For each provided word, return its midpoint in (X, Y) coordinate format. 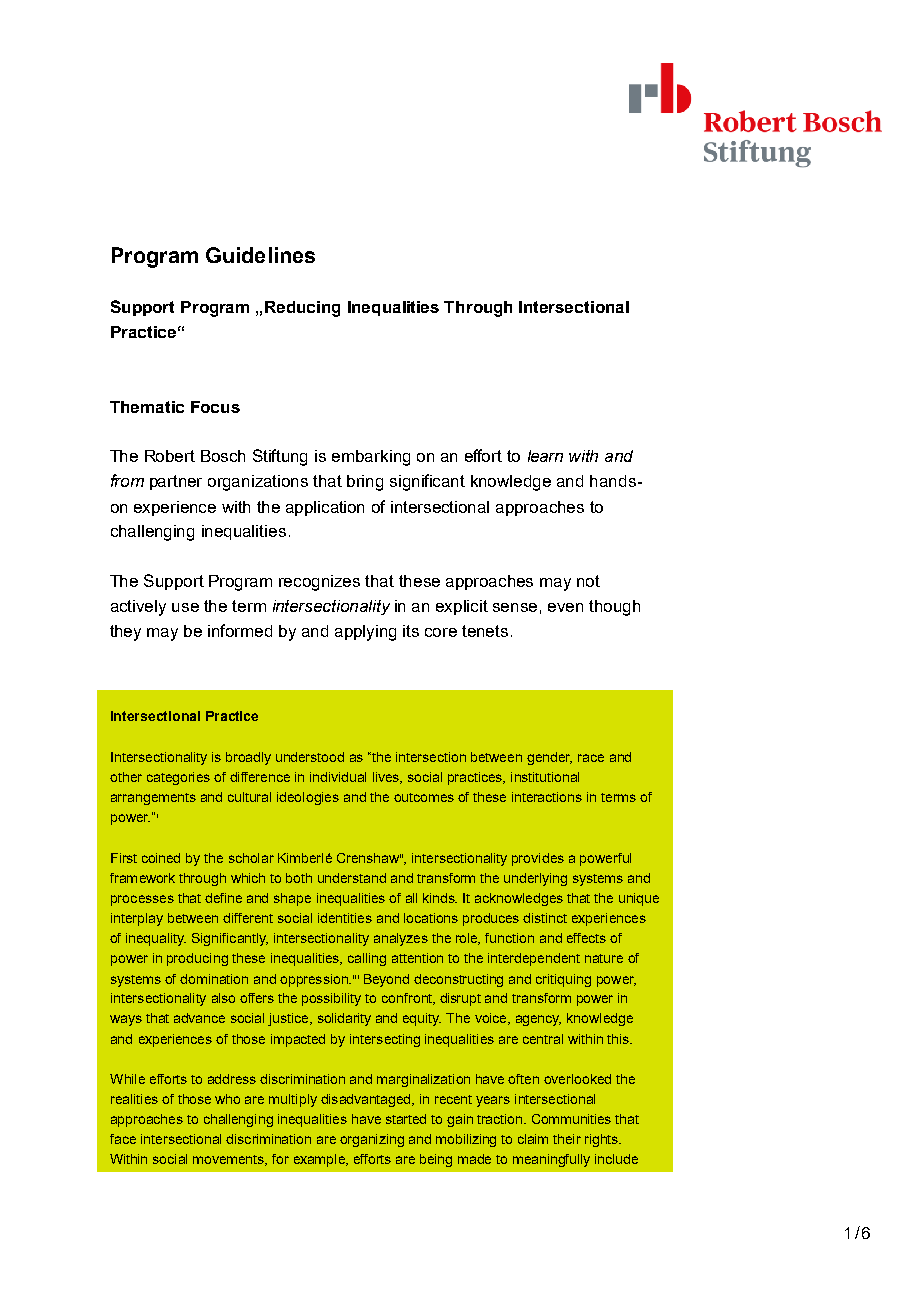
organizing (372, 1140)
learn (545, 456)
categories (178, 778)
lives (387, 778)
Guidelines (260, 255)
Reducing (302, 309)
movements (230, 1160)
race (591, 758)
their (567, 1139)
